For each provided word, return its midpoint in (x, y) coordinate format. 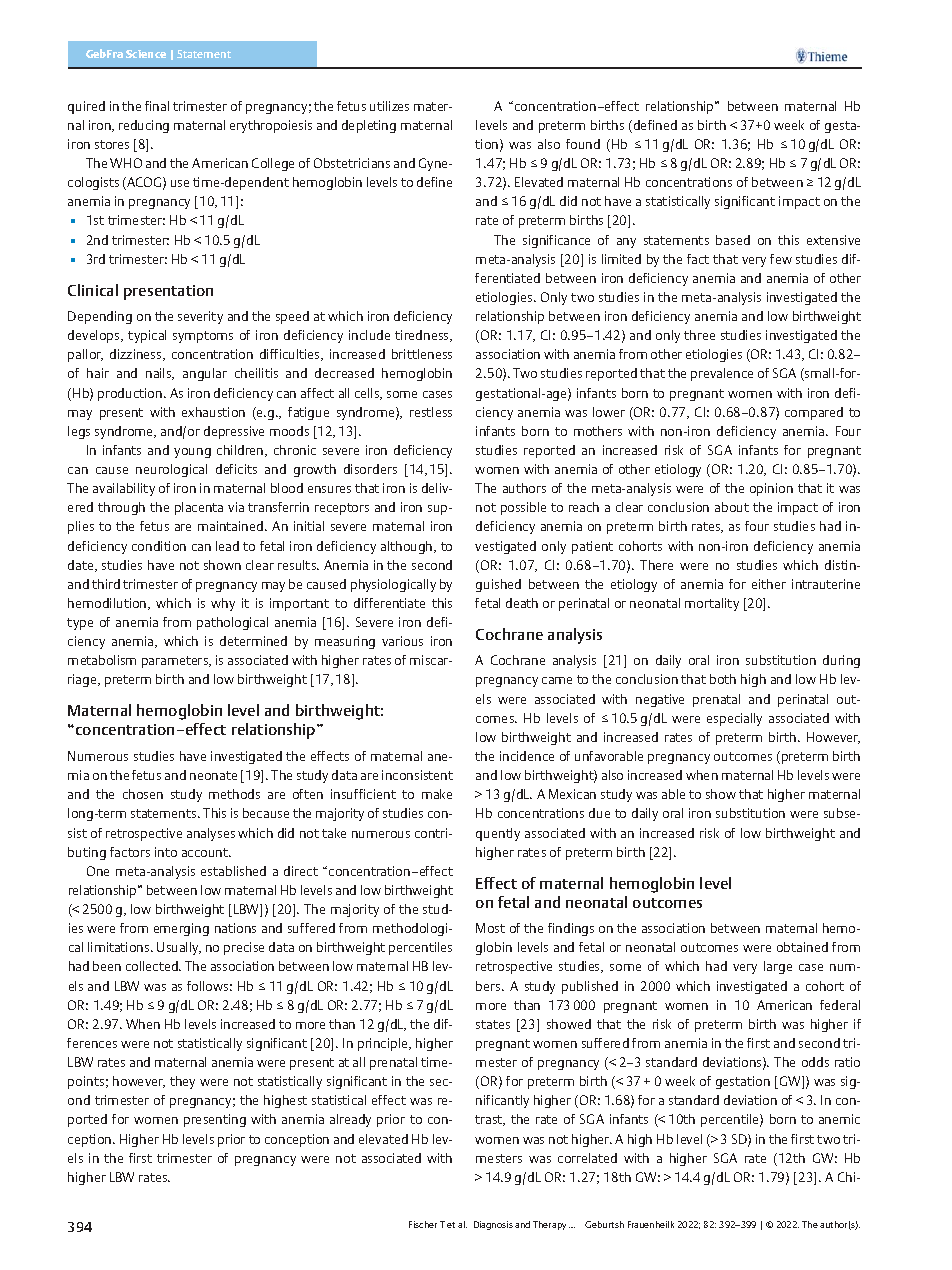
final (157, 106)
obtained (802, 947)
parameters (176, 662)
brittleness (422, 354)
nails (160, 374)
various (402, 641)
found (583, 144)
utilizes (389, 106)
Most (490, 928)
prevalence (722, 374)
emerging (181, 929)
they (182, 1082)
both (723, 679)
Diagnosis (493, 1225)
